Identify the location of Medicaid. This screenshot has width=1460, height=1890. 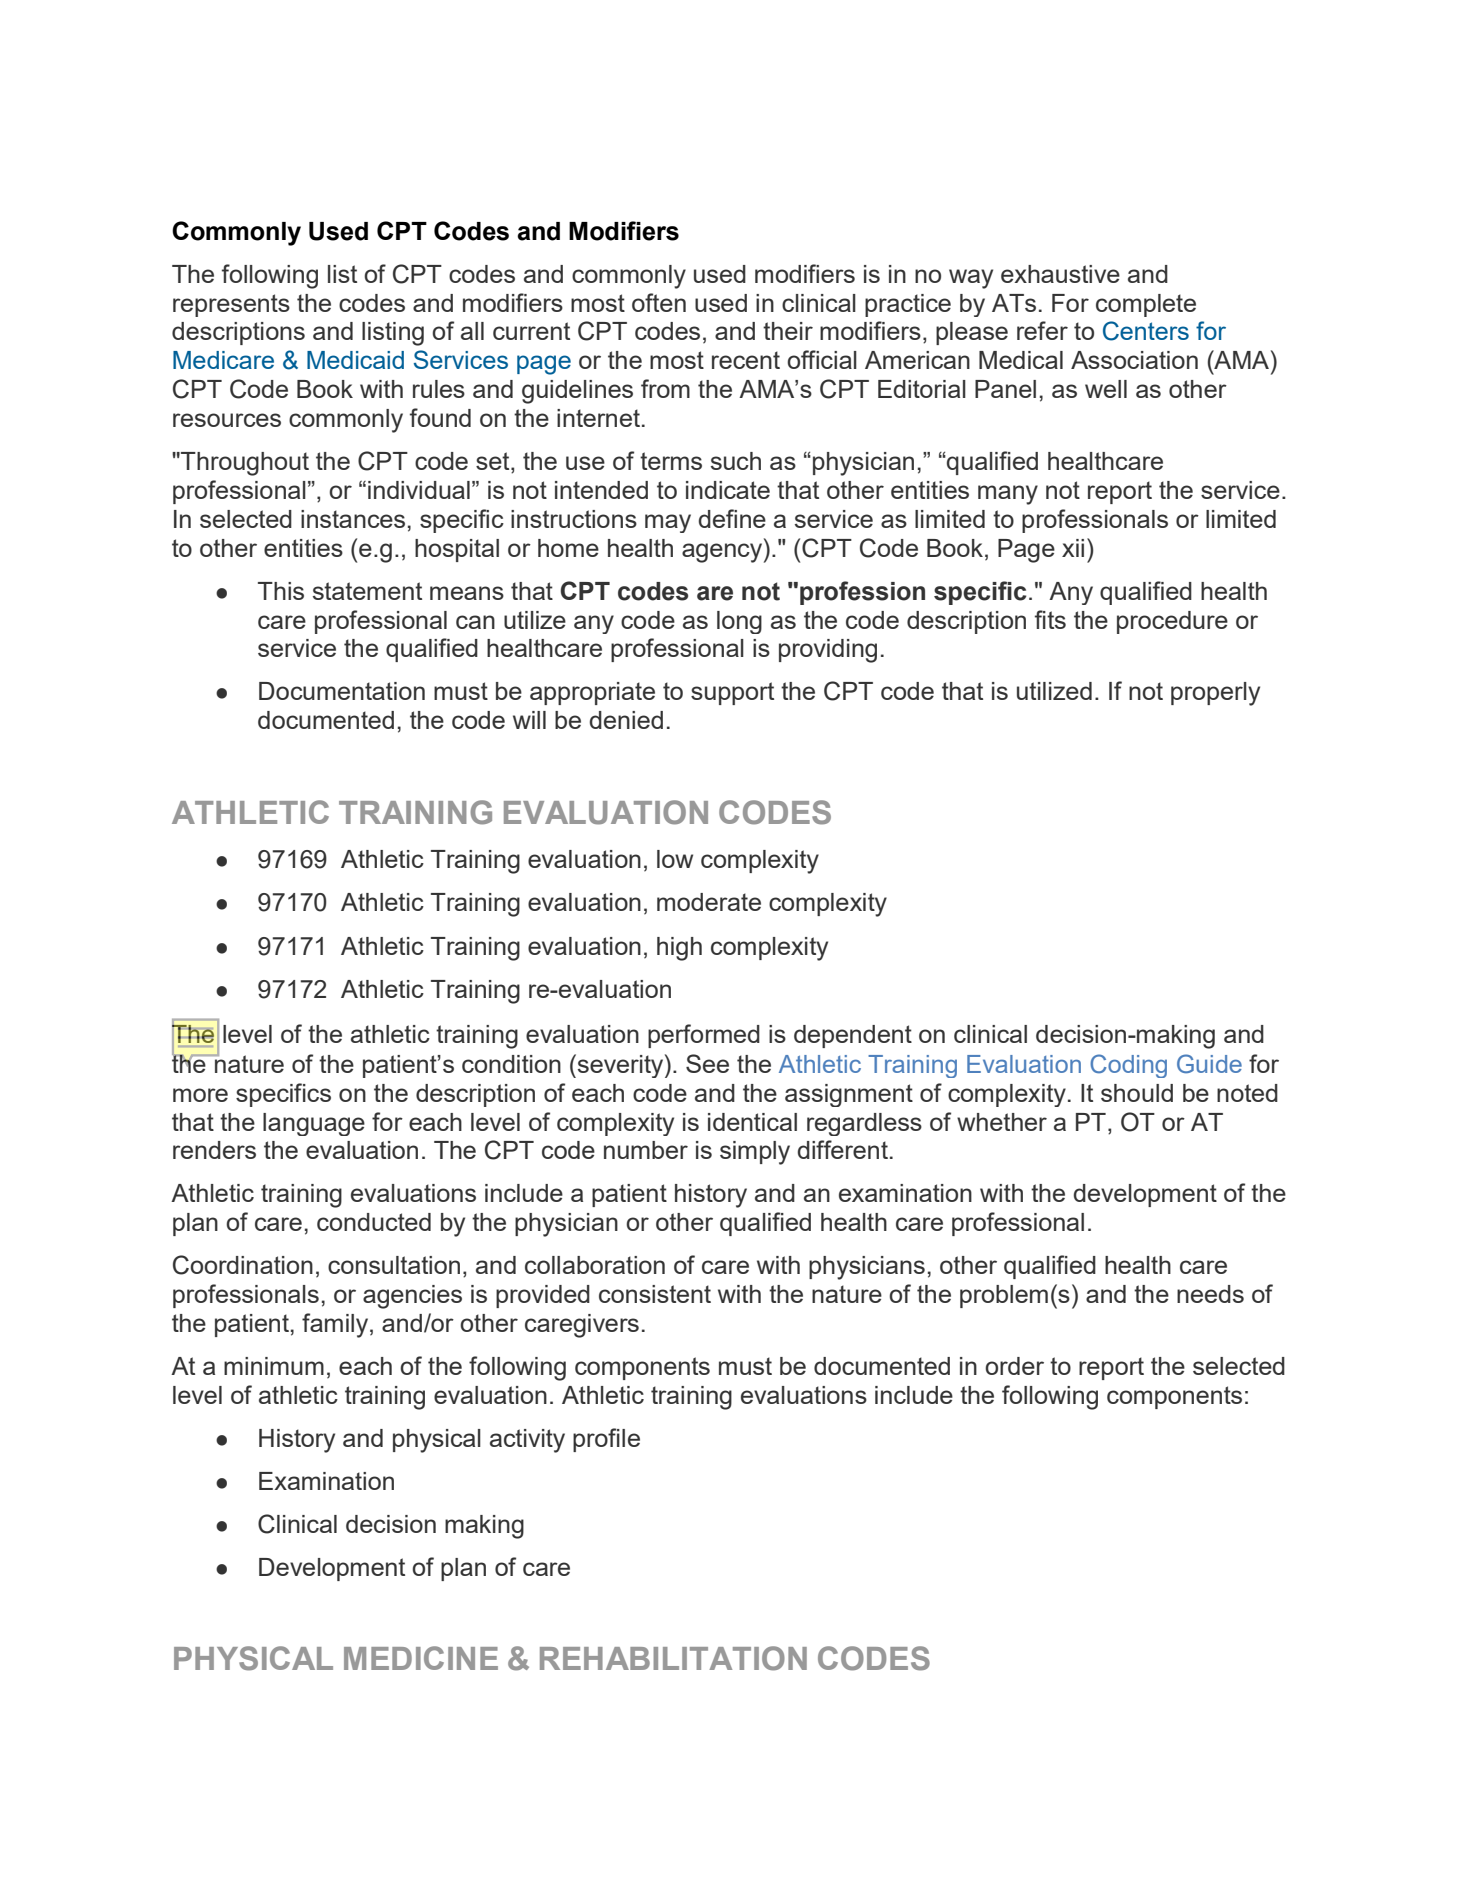
(355, 360).
